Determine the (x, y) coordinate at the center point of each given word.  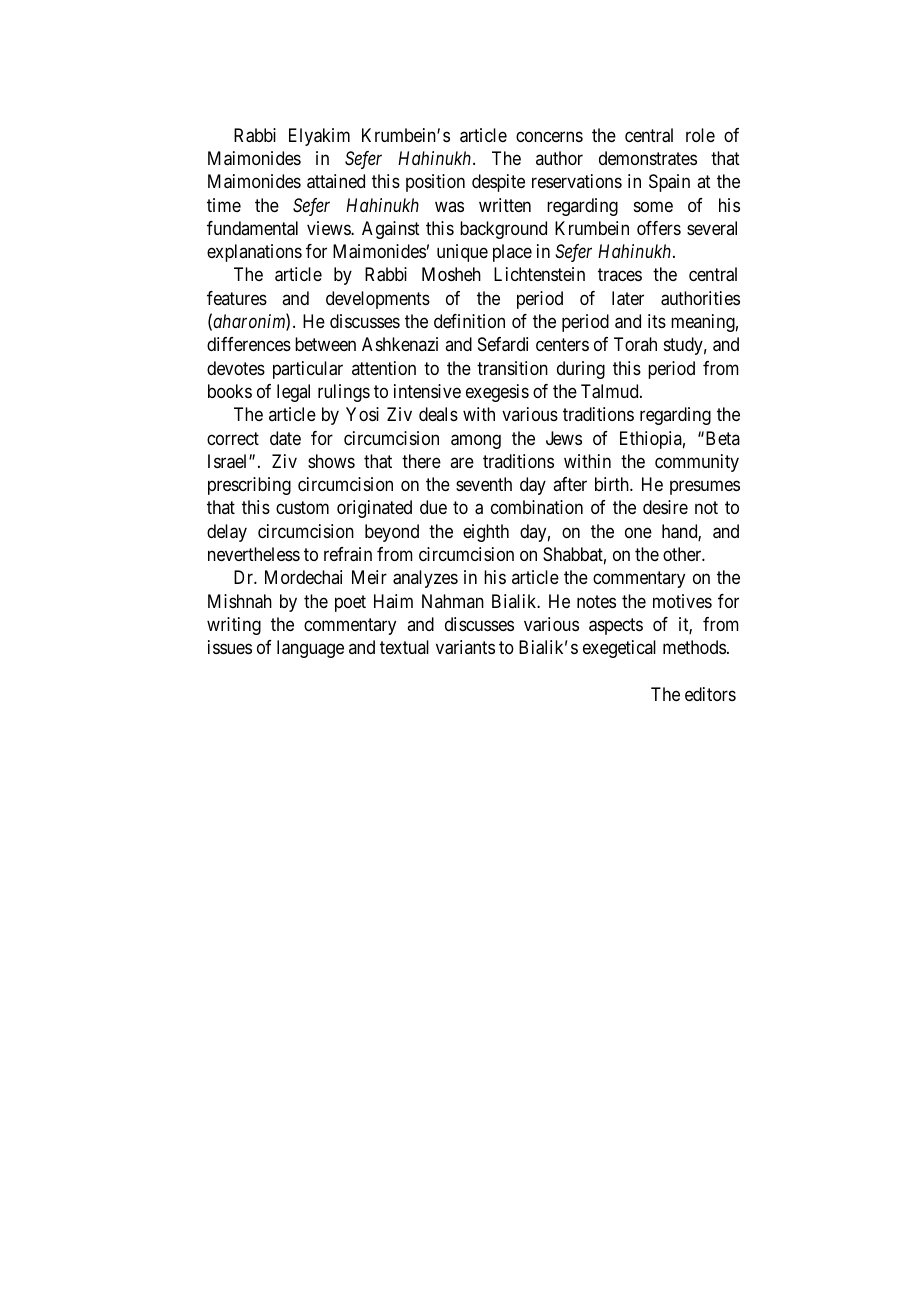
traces (620, 275)
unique (462, 253)
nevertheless (254, 554)
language (310, 649)
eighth (486, 533)
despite (498, 183)
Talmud (611, 391)
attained (336, 181)
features (237, 298)
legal (293, 393)
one (638, 532)
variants (465, 647)
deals (438, 414)
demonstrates (648, 158)
